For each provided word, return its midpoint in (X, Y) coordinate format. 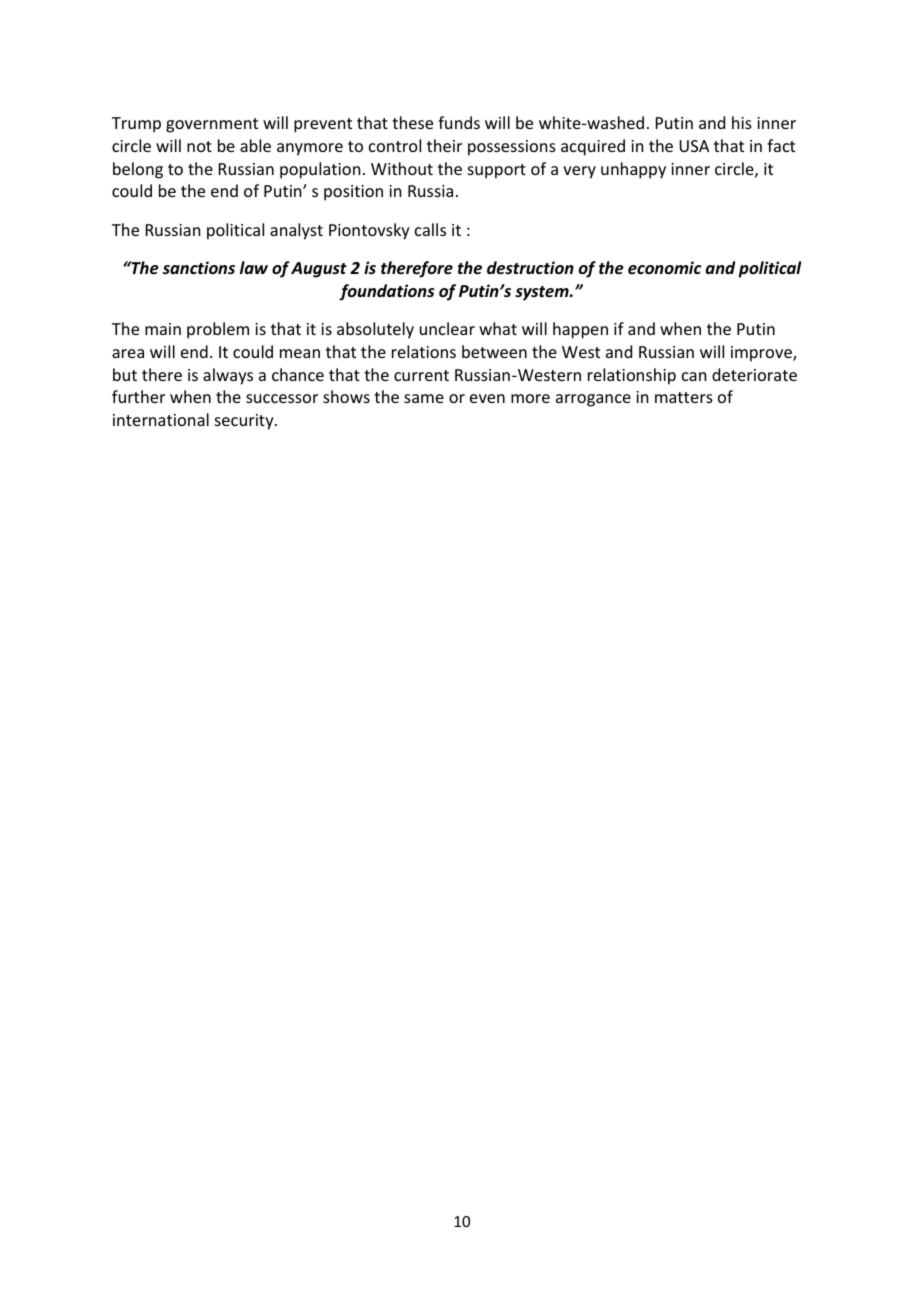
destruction (530, 268)
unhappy (633, 170)
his (742, 122)
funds (459, 122)
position (353, 193)
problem (218, 330)
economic (665, 268)
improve (762, 354)
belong (138, 170)
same (424, 398)
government (212, 125)
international (161, 419)
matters (684, 397)
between (494, 351)
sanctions (199, 268)
